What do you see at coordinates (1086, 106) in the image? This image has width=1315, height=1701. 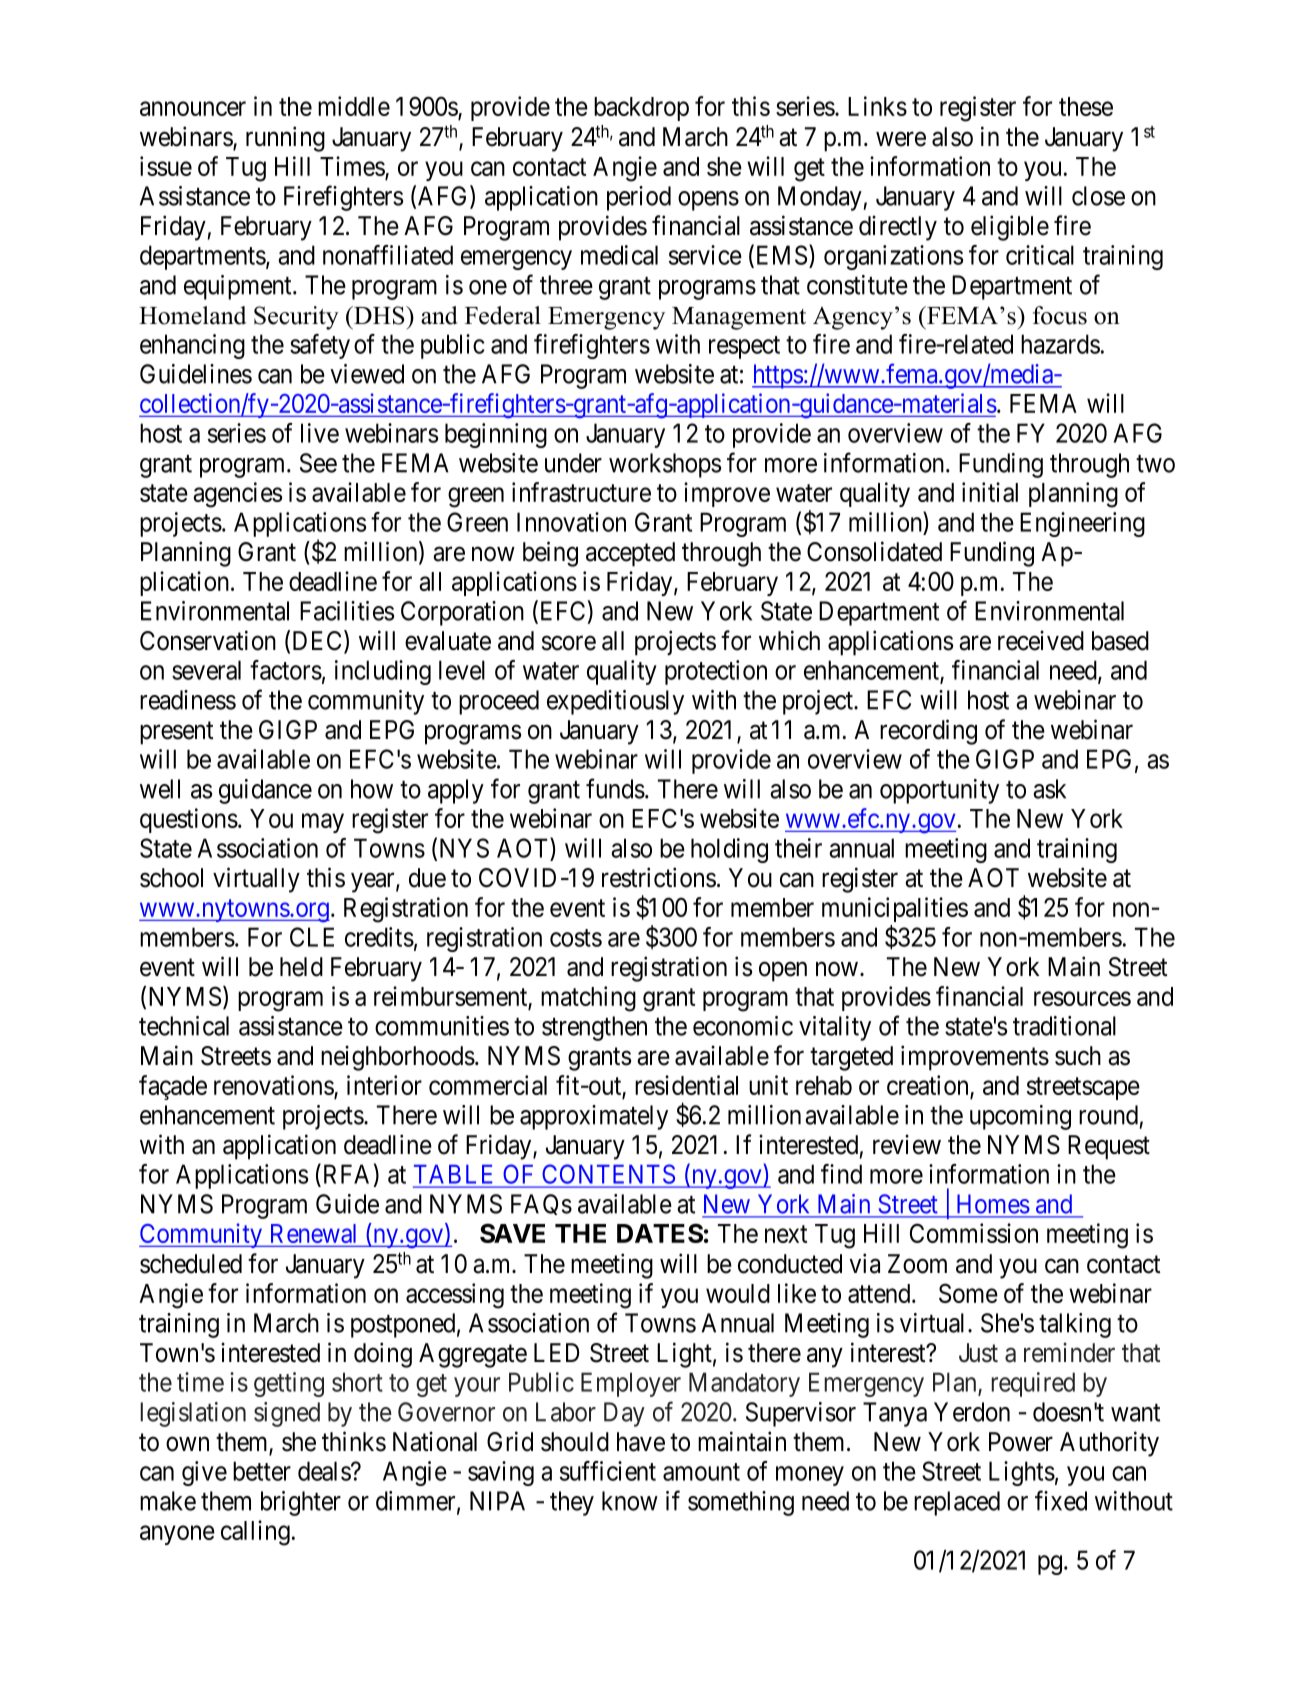 I see `these` at bounding box center [1086, 106].
